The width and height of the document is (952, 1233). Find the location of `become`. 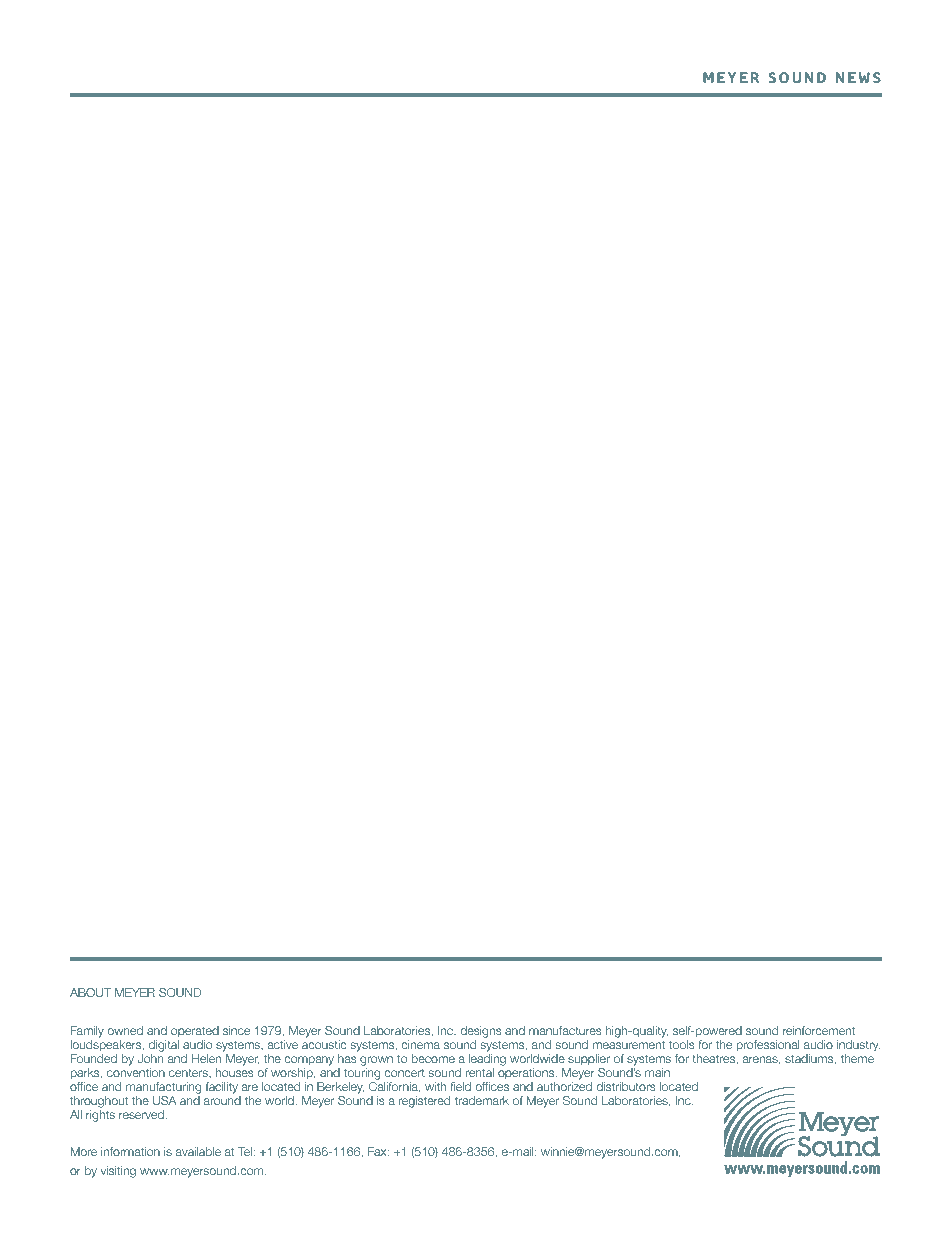

become is located at coordinates (433, 1058).
